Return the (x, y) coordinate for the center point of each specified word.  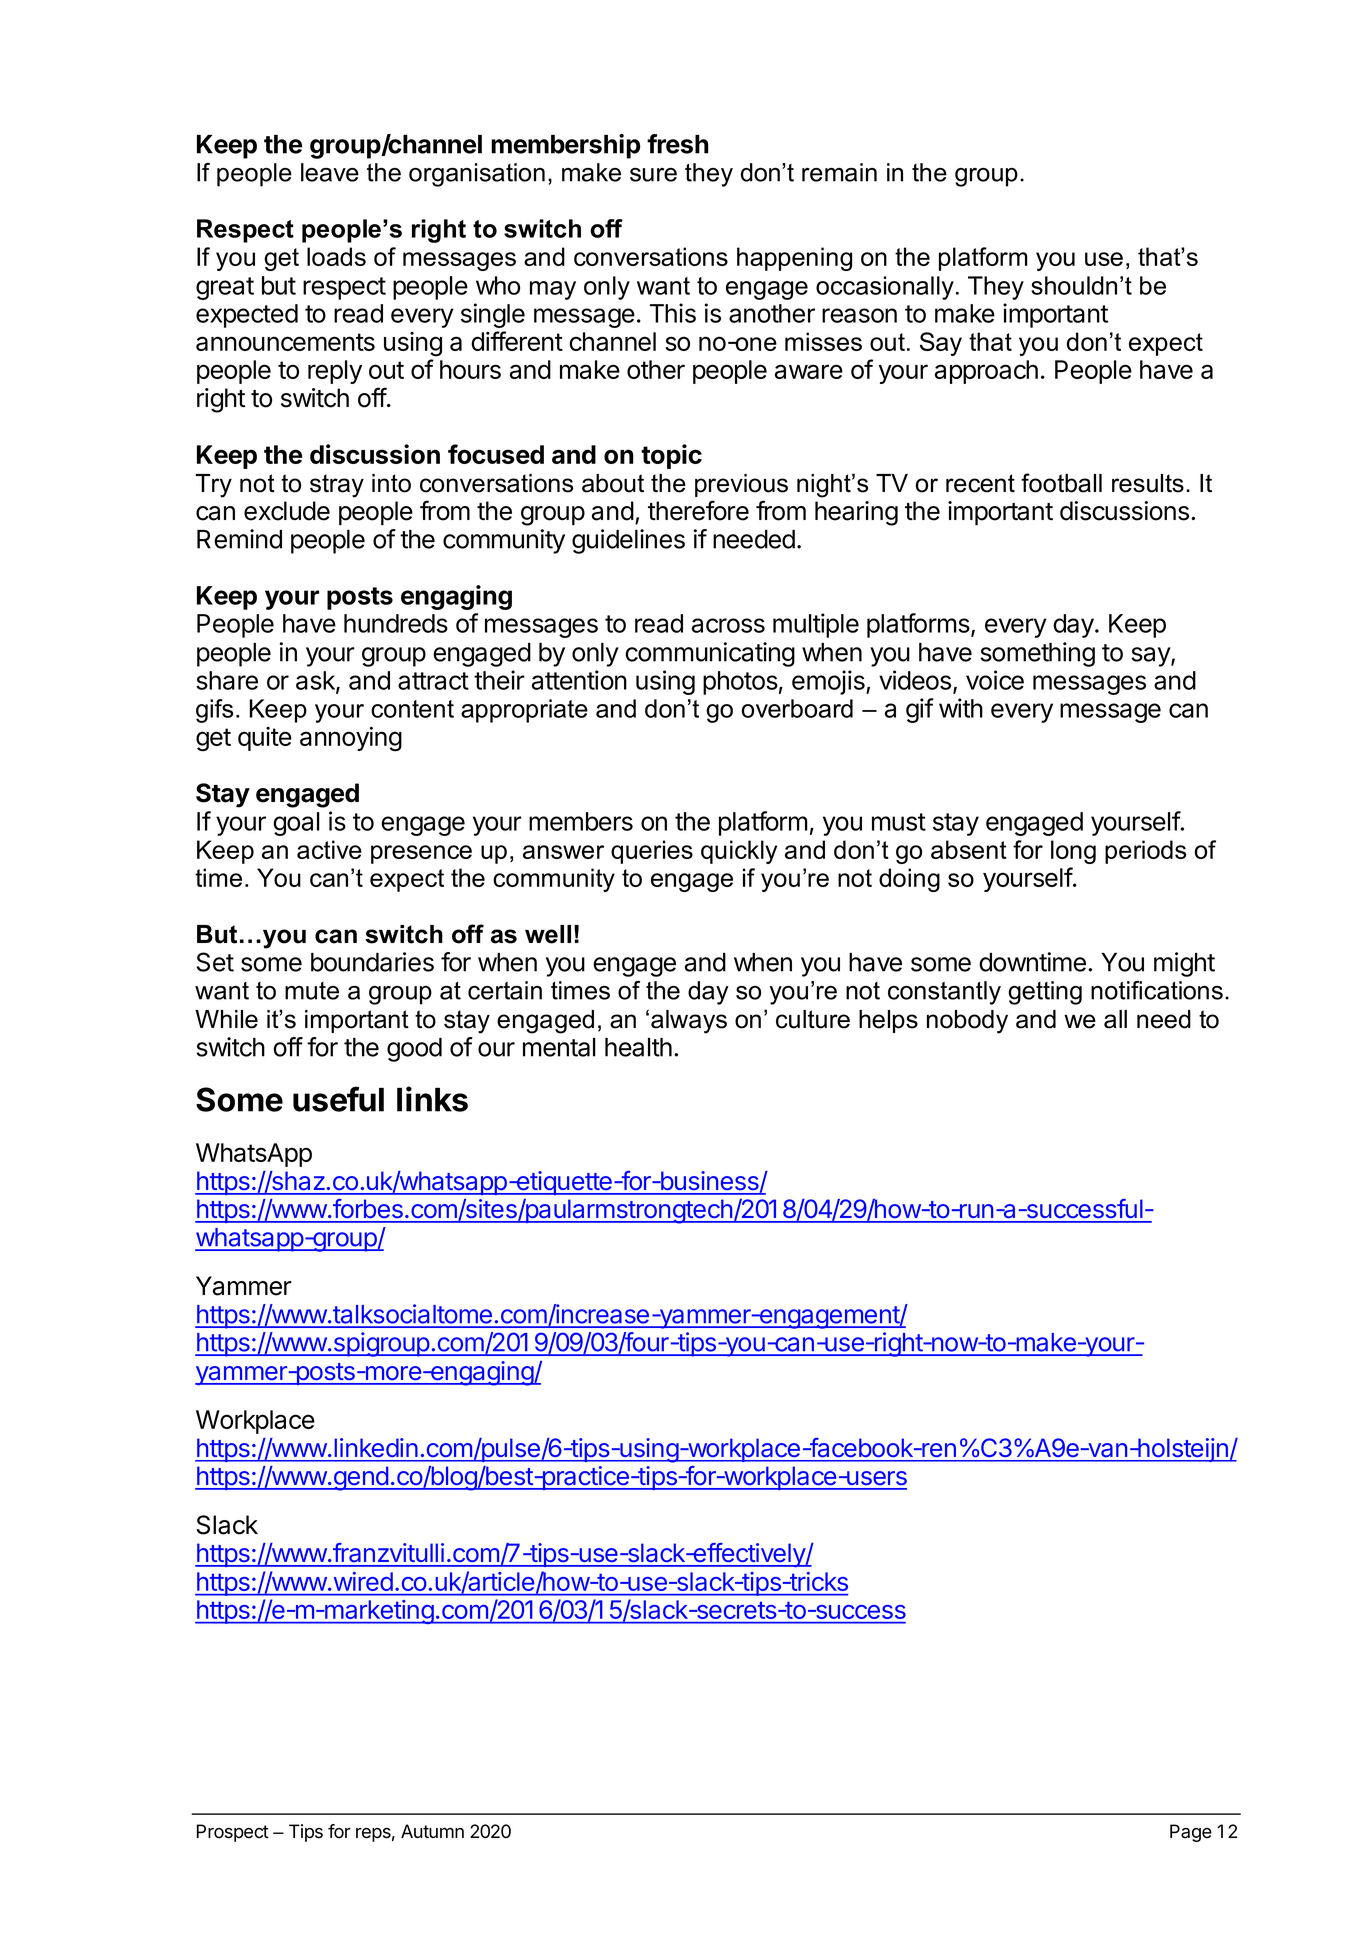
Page (1191, 1833)
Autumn (432, 1831)
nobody (967, 1022)
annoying (351, 739)
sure (653, 175)
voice (995, 680)
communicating (710, 654)
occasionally (885, 288)
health (638, 1047)
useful (338, 1099)
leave (330, 172)
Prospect (233, 1833)
